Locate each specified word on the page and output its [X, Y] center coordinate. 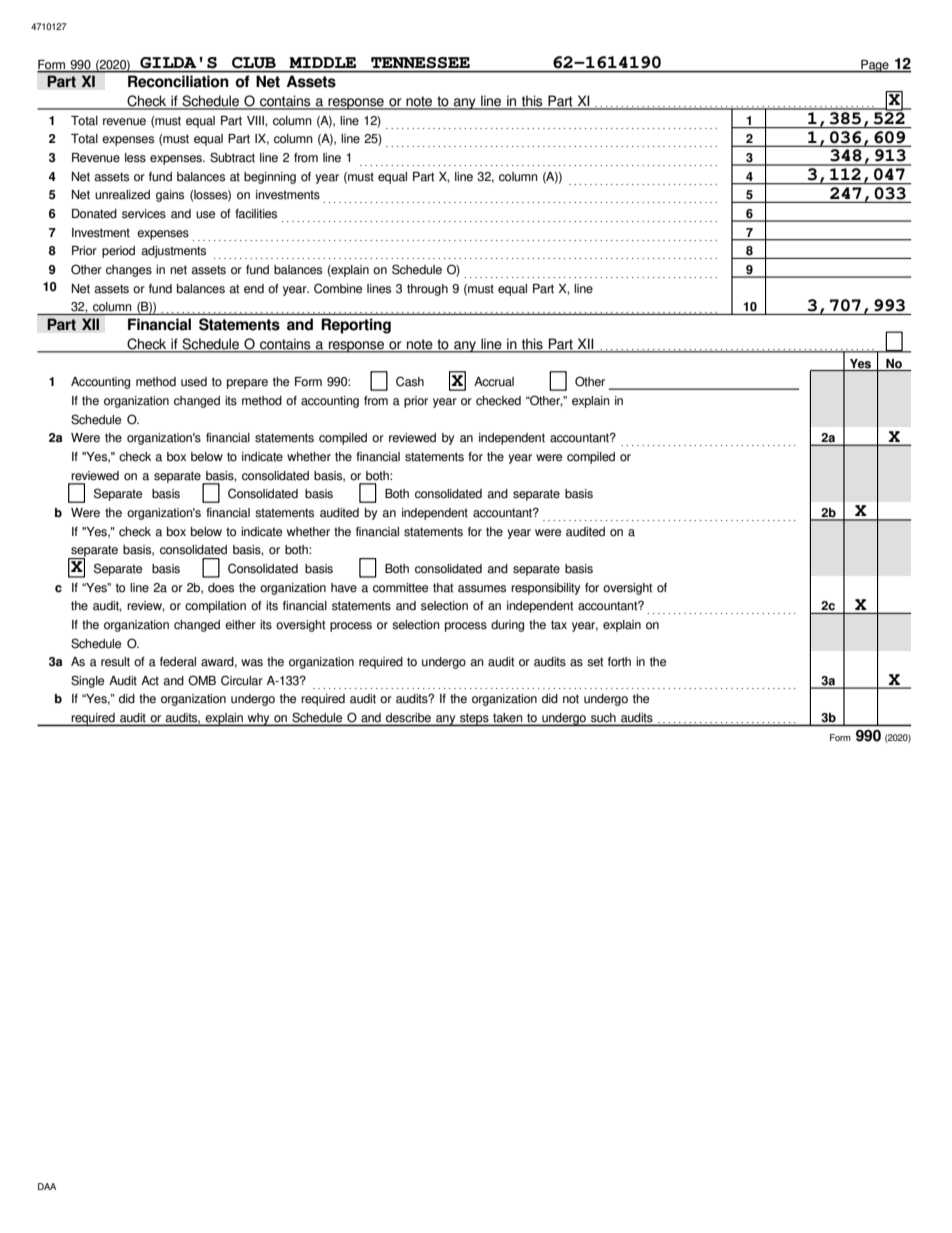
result [115, 662]
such [603, 719]
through [427, 290]
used [194, 382]
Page [875, 66]
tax [559, 625]
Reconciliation [178, 81]
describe [408, 719]
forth [619, 662]
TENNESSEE [420, 62]
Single [87, 681]
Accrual [494, 382]
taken [508, 719]
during [507, 626]
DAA [47, 1186]
